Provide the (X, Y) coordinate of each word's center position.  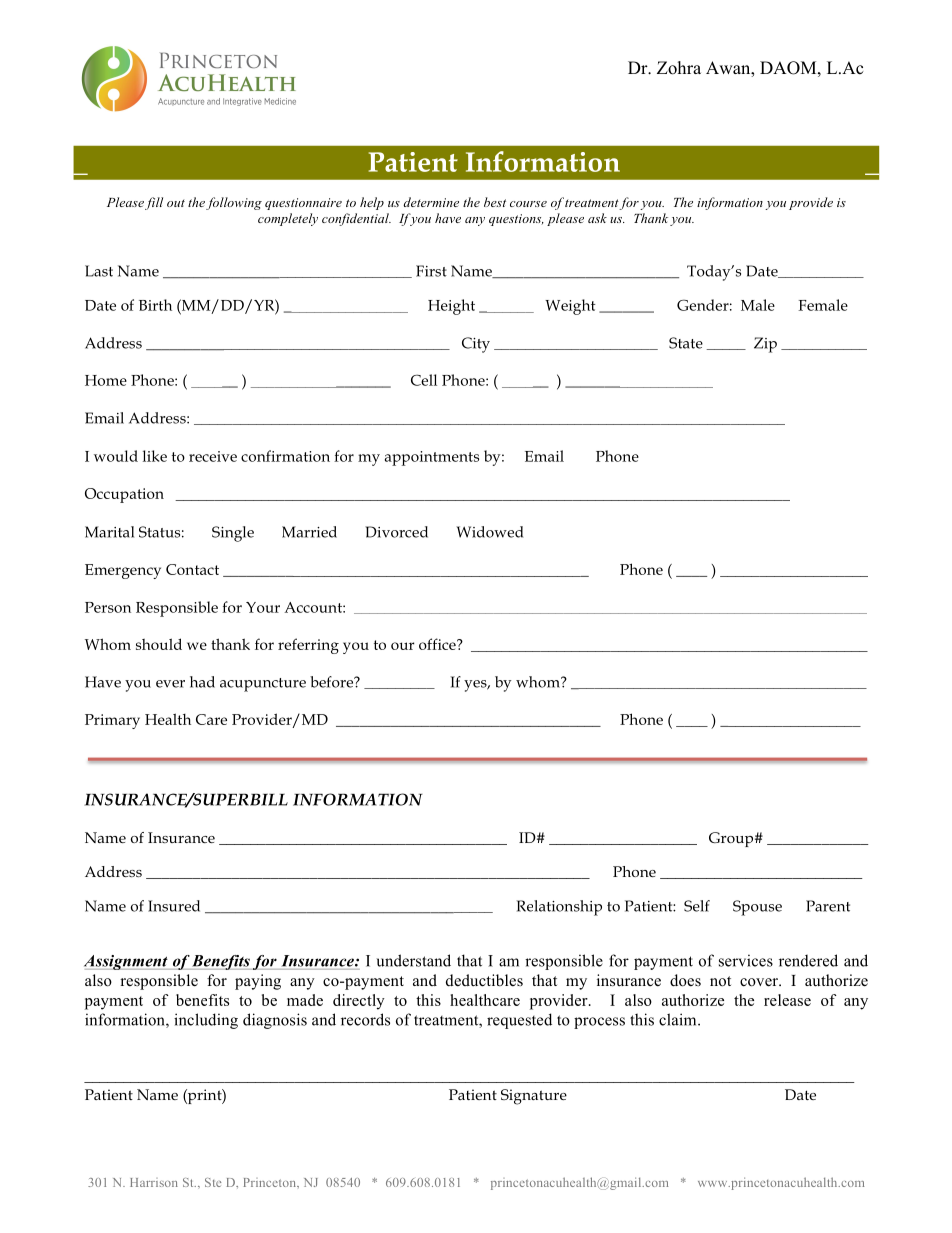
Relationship (559, 908)
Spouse (757, 908)
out (176, 203)
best (495, 202)
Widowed (489, 532)
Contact (192, 569)
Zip (765, 345)
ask (597, 218)
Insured (174, 906)
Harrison (154, 1182)
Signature (534, 1097)
